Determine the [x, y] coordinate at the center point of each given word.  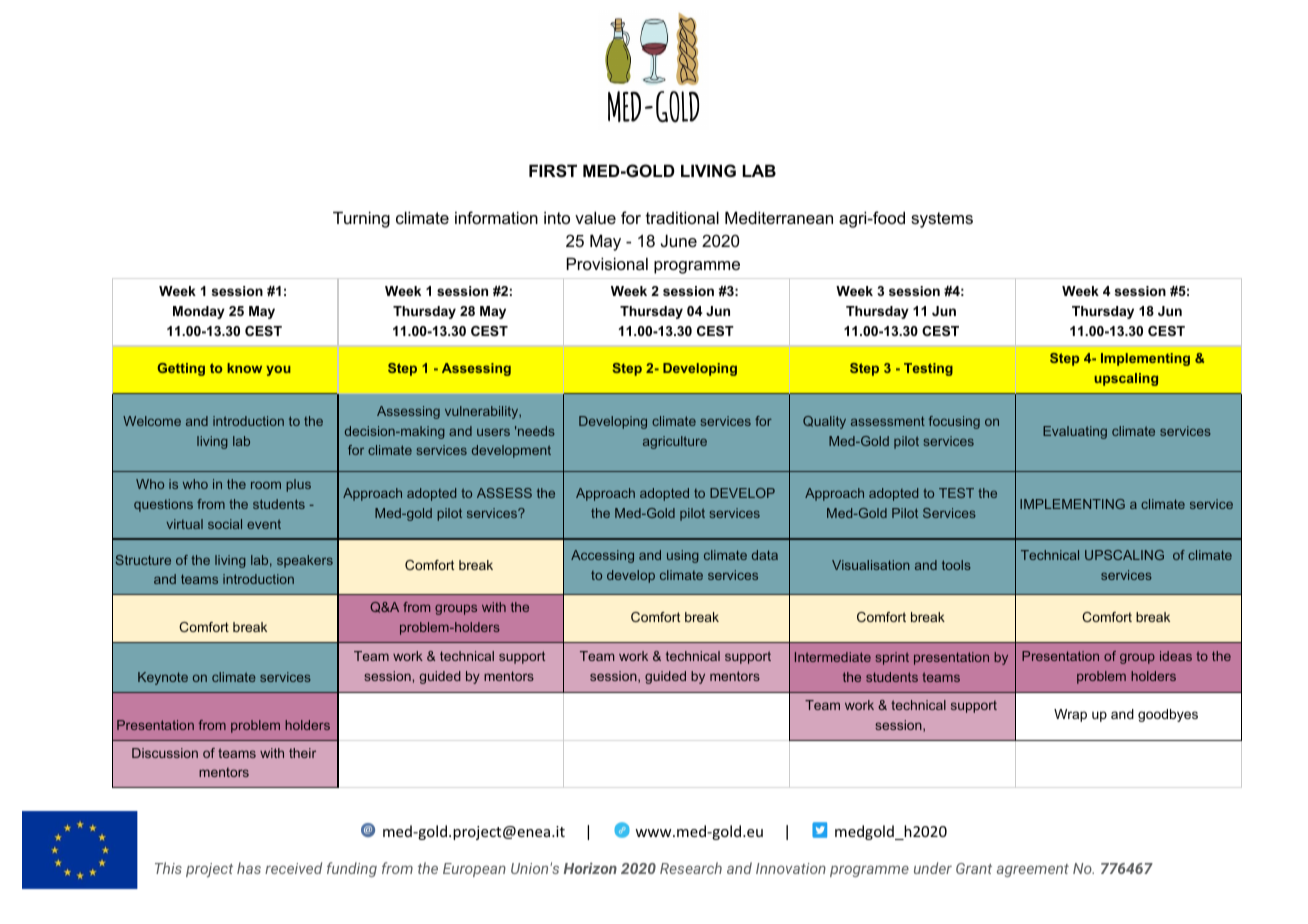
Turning [361, 219]
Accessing [602, 556]
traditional [682, 217]
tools [956, 565]
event [264, 524]
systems [942, 220]
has [249, 868]
